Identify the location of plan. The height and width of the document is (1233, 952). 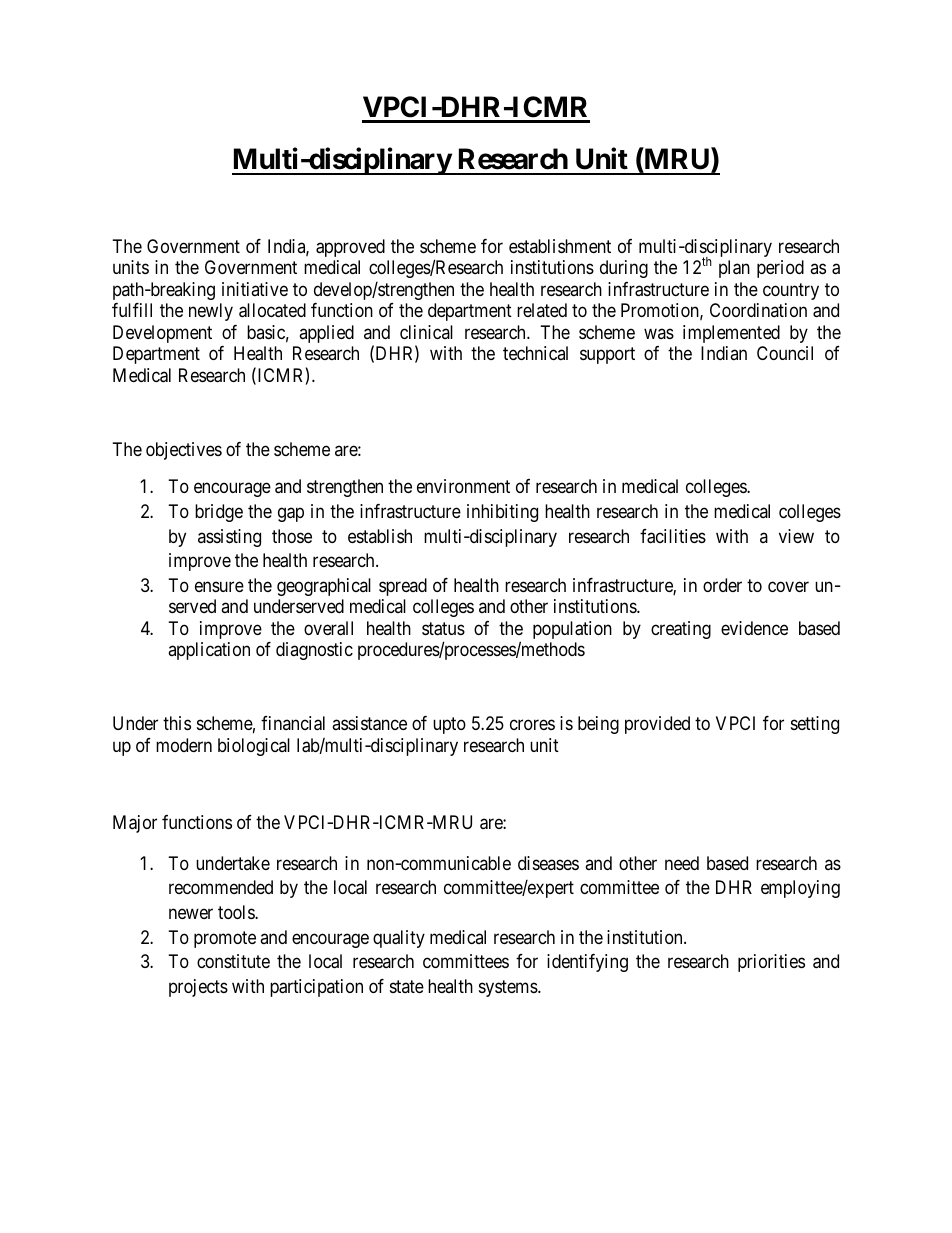
(734, 269).
